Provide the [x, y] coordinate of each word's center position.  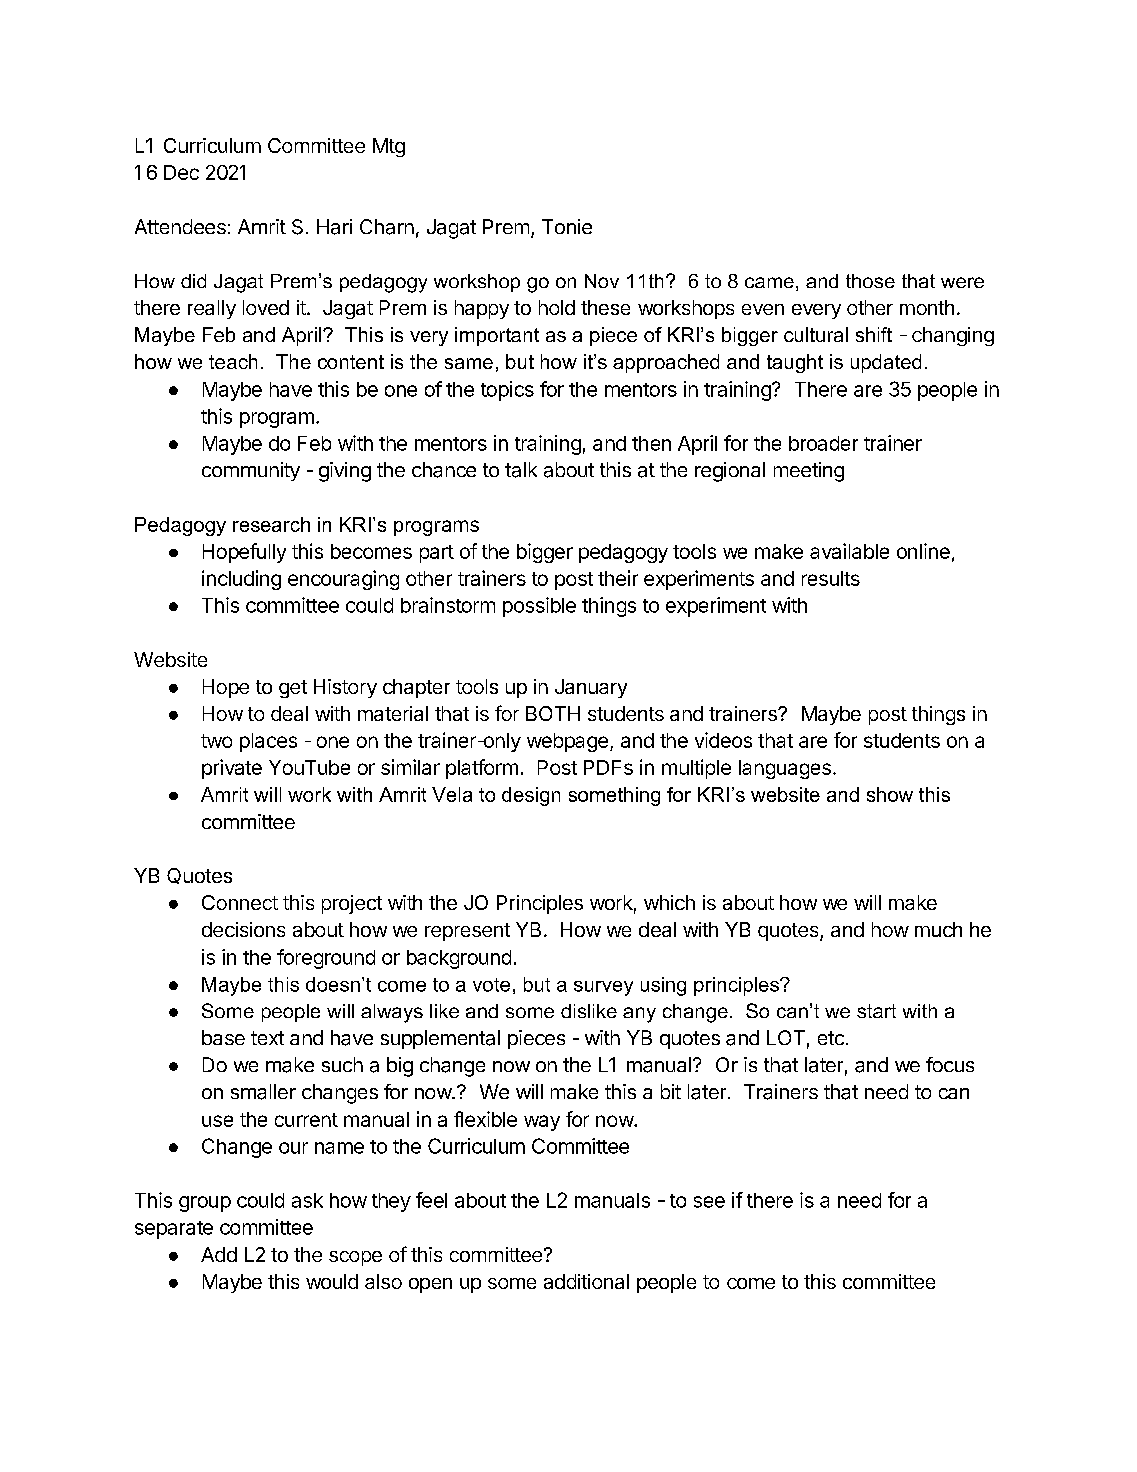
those [870, 281]
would [332, 1281]
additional [586, 1281]
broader [823, 443]
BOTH [553, 713]
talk [521, 470]
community [251, 471]
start [876, 1011]
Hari [334, 227]
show [890, 794]
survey [603, 988]
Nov [602, 281]
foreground [326, 959]
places [268, 742]
